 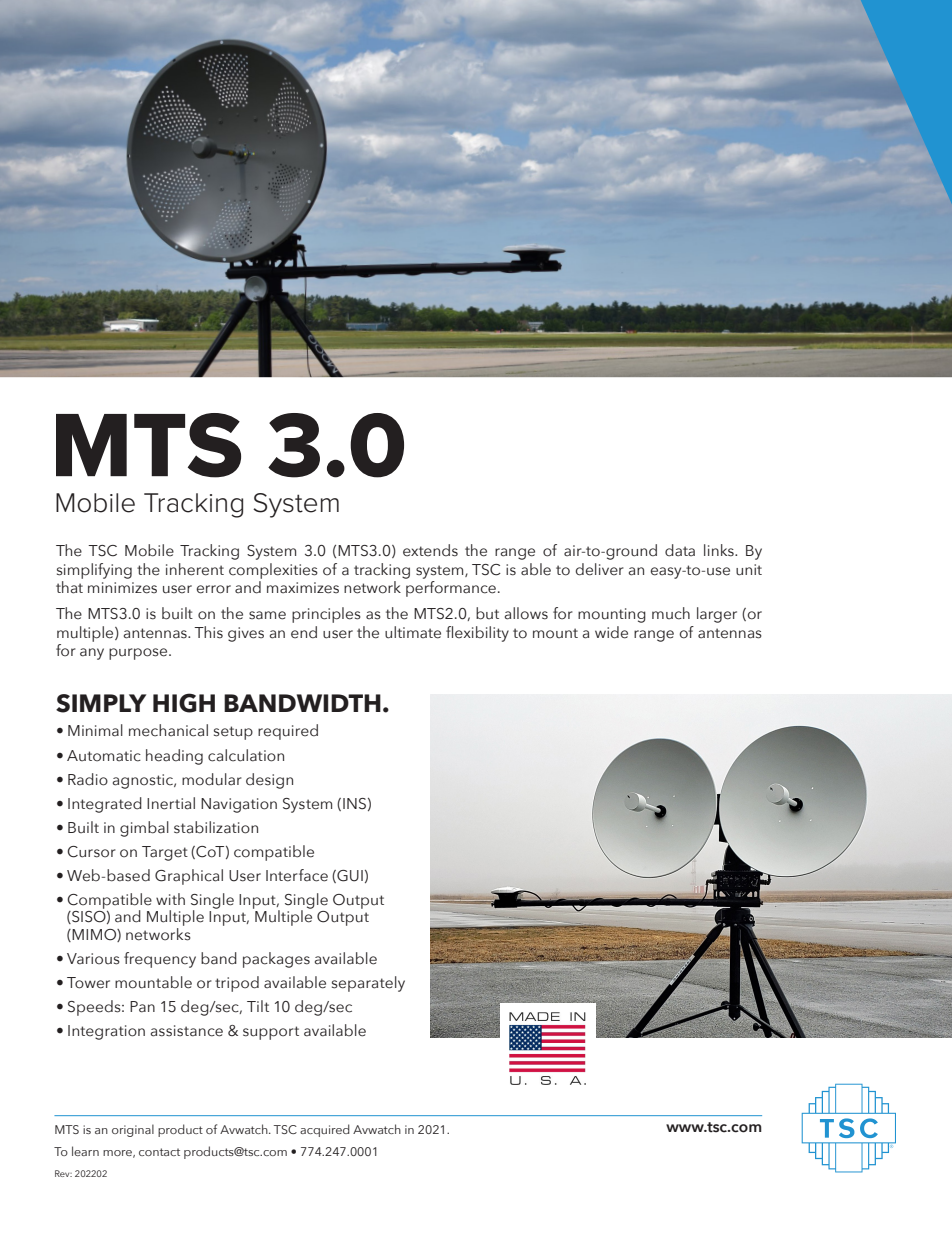 What do you see at coordinates (288, 732) in the screenshot?
I see `required` at bounding box center [288, 732].
